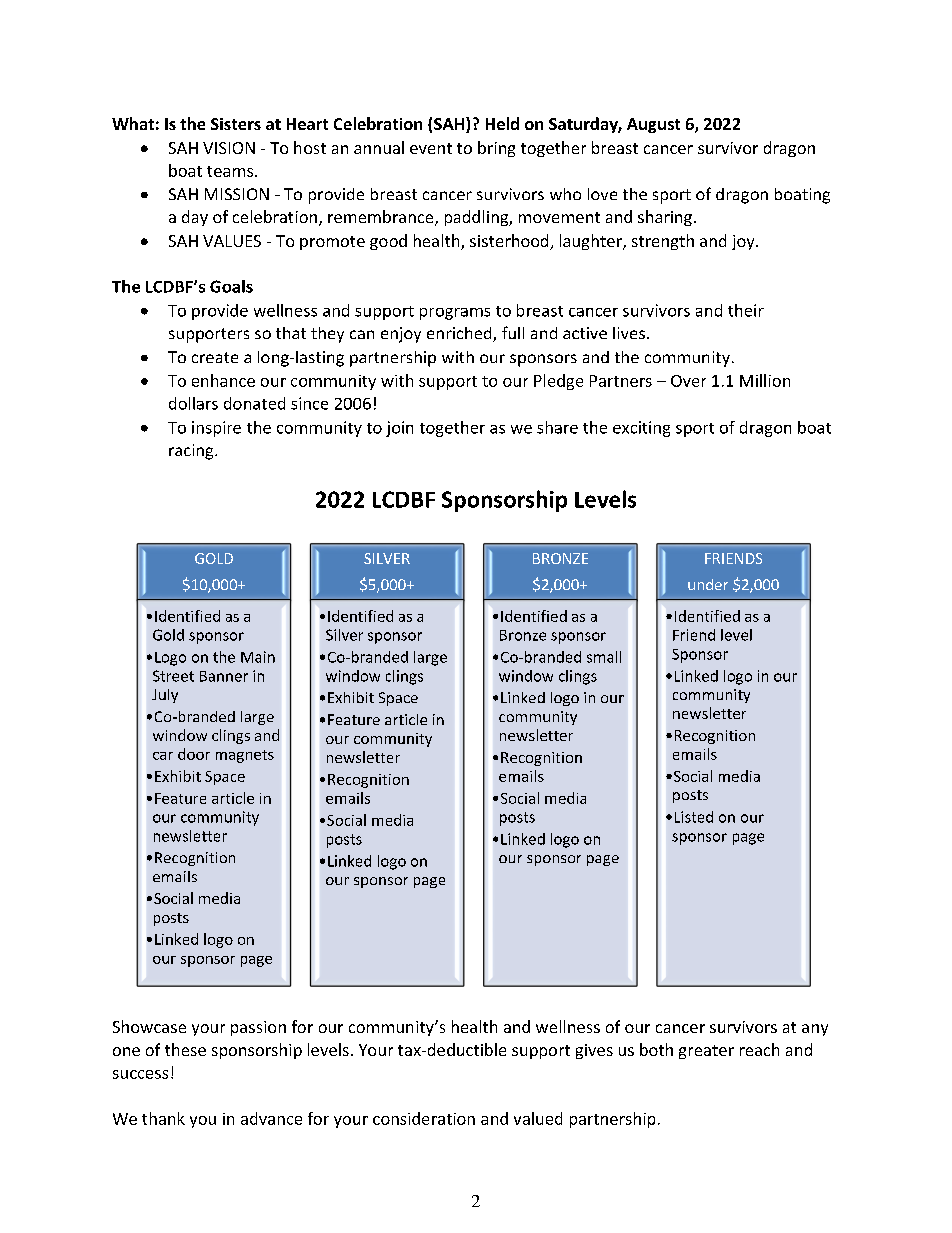 The width and height of the document is (952, 1233). I want to click on these, so click(185, 1049).
